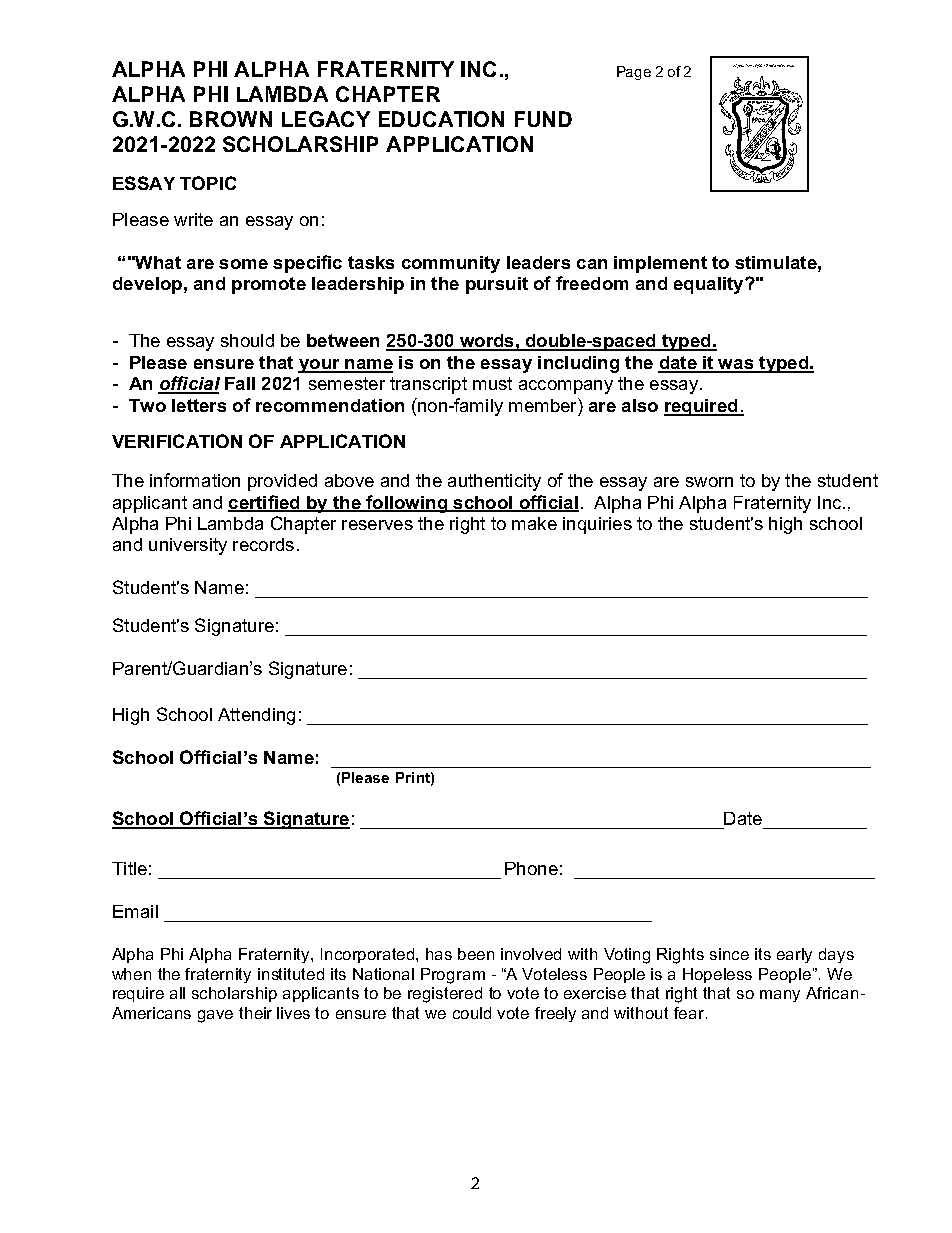 The image size is (952, 1233). I want to click on Program, so click(453, 976).
